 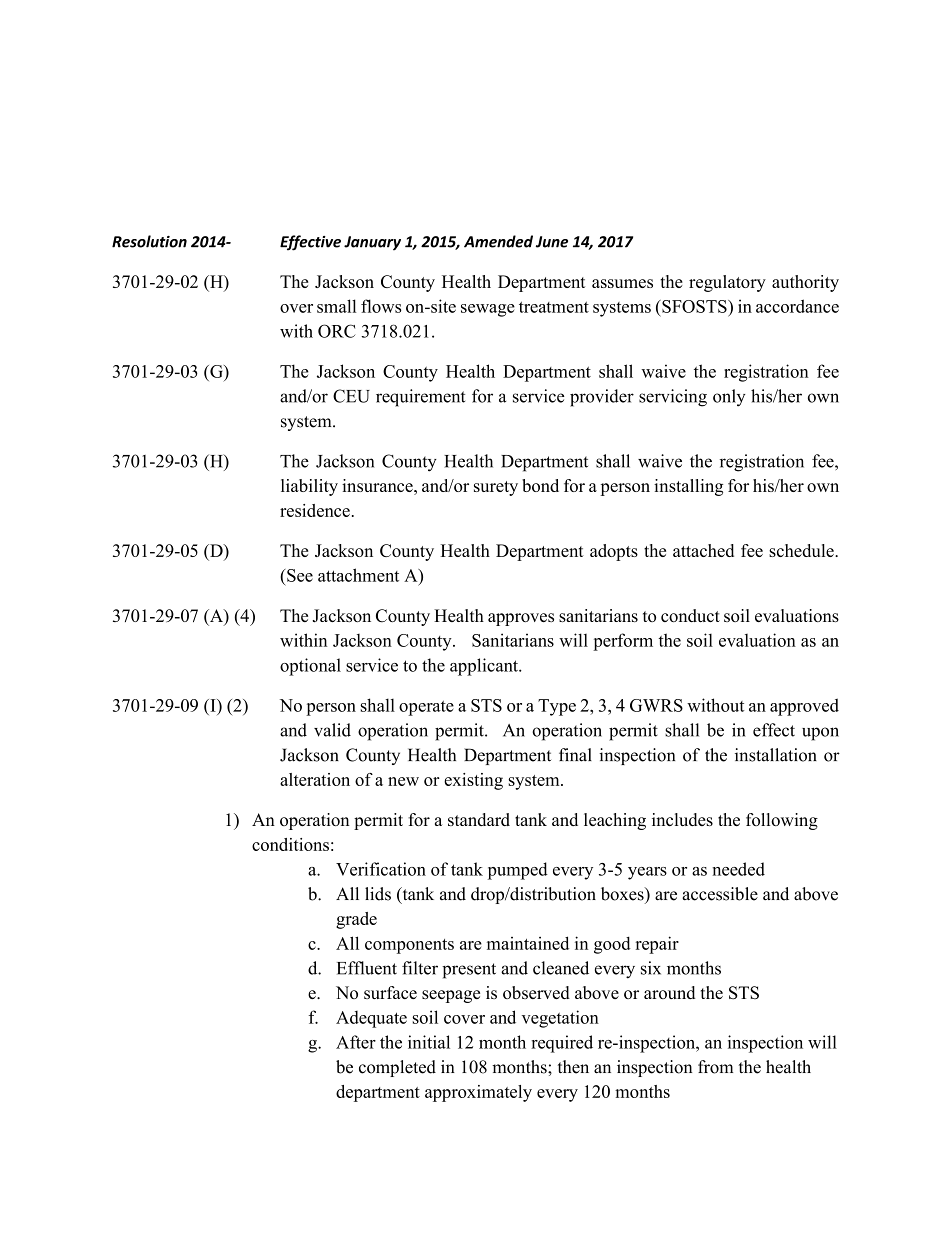 I want to click on approximately, so click(x=478, y=1093).
